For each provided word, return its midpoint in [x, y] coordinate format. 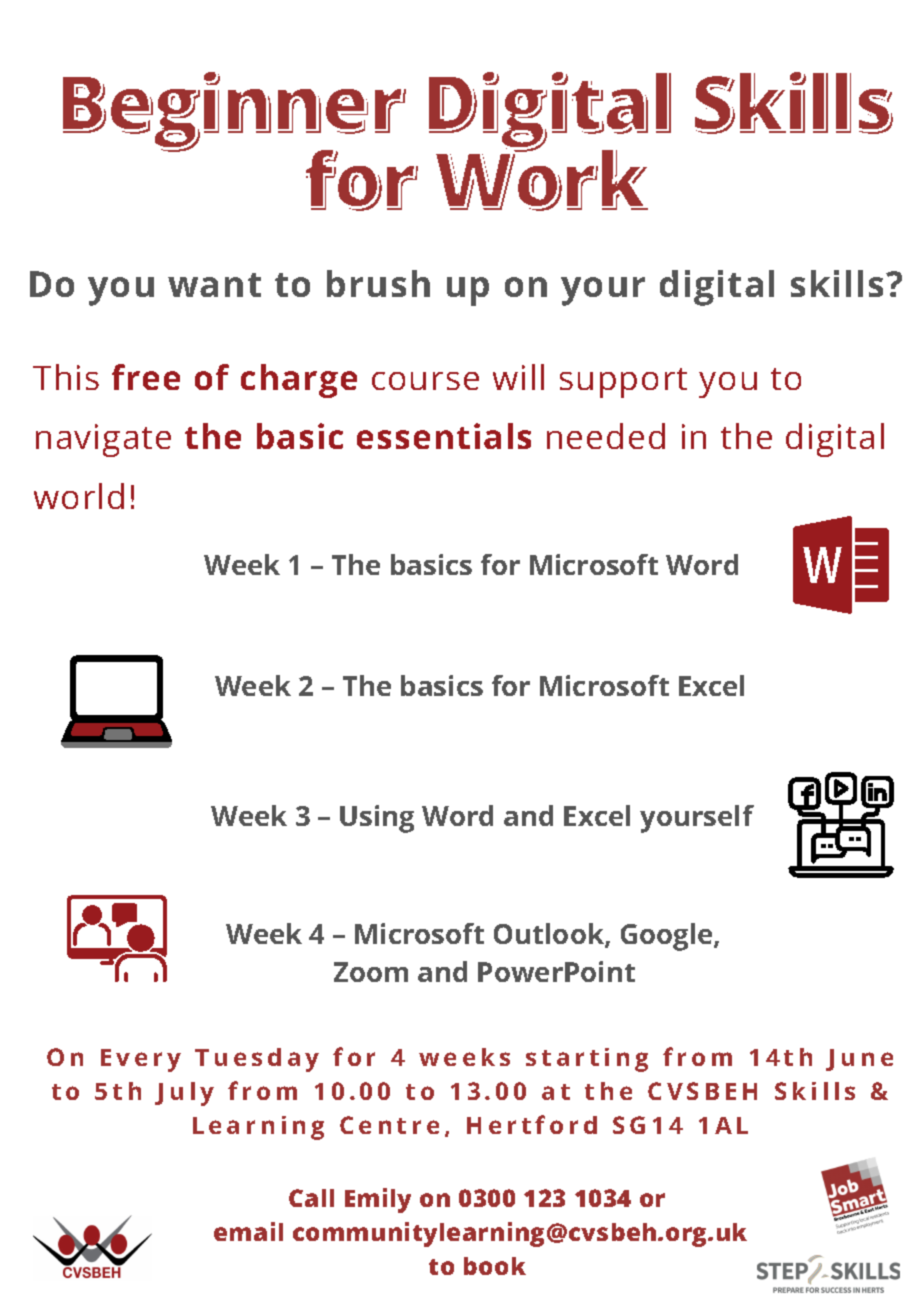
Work [542, 177]
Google [668, 937]
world [79, 496]
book [495, 1266]
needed [606, 436]
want [214, 285]
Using [377, 819]
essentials [444, 436]
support [623, 383]
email [248, 1231]
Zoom [371, 972]
